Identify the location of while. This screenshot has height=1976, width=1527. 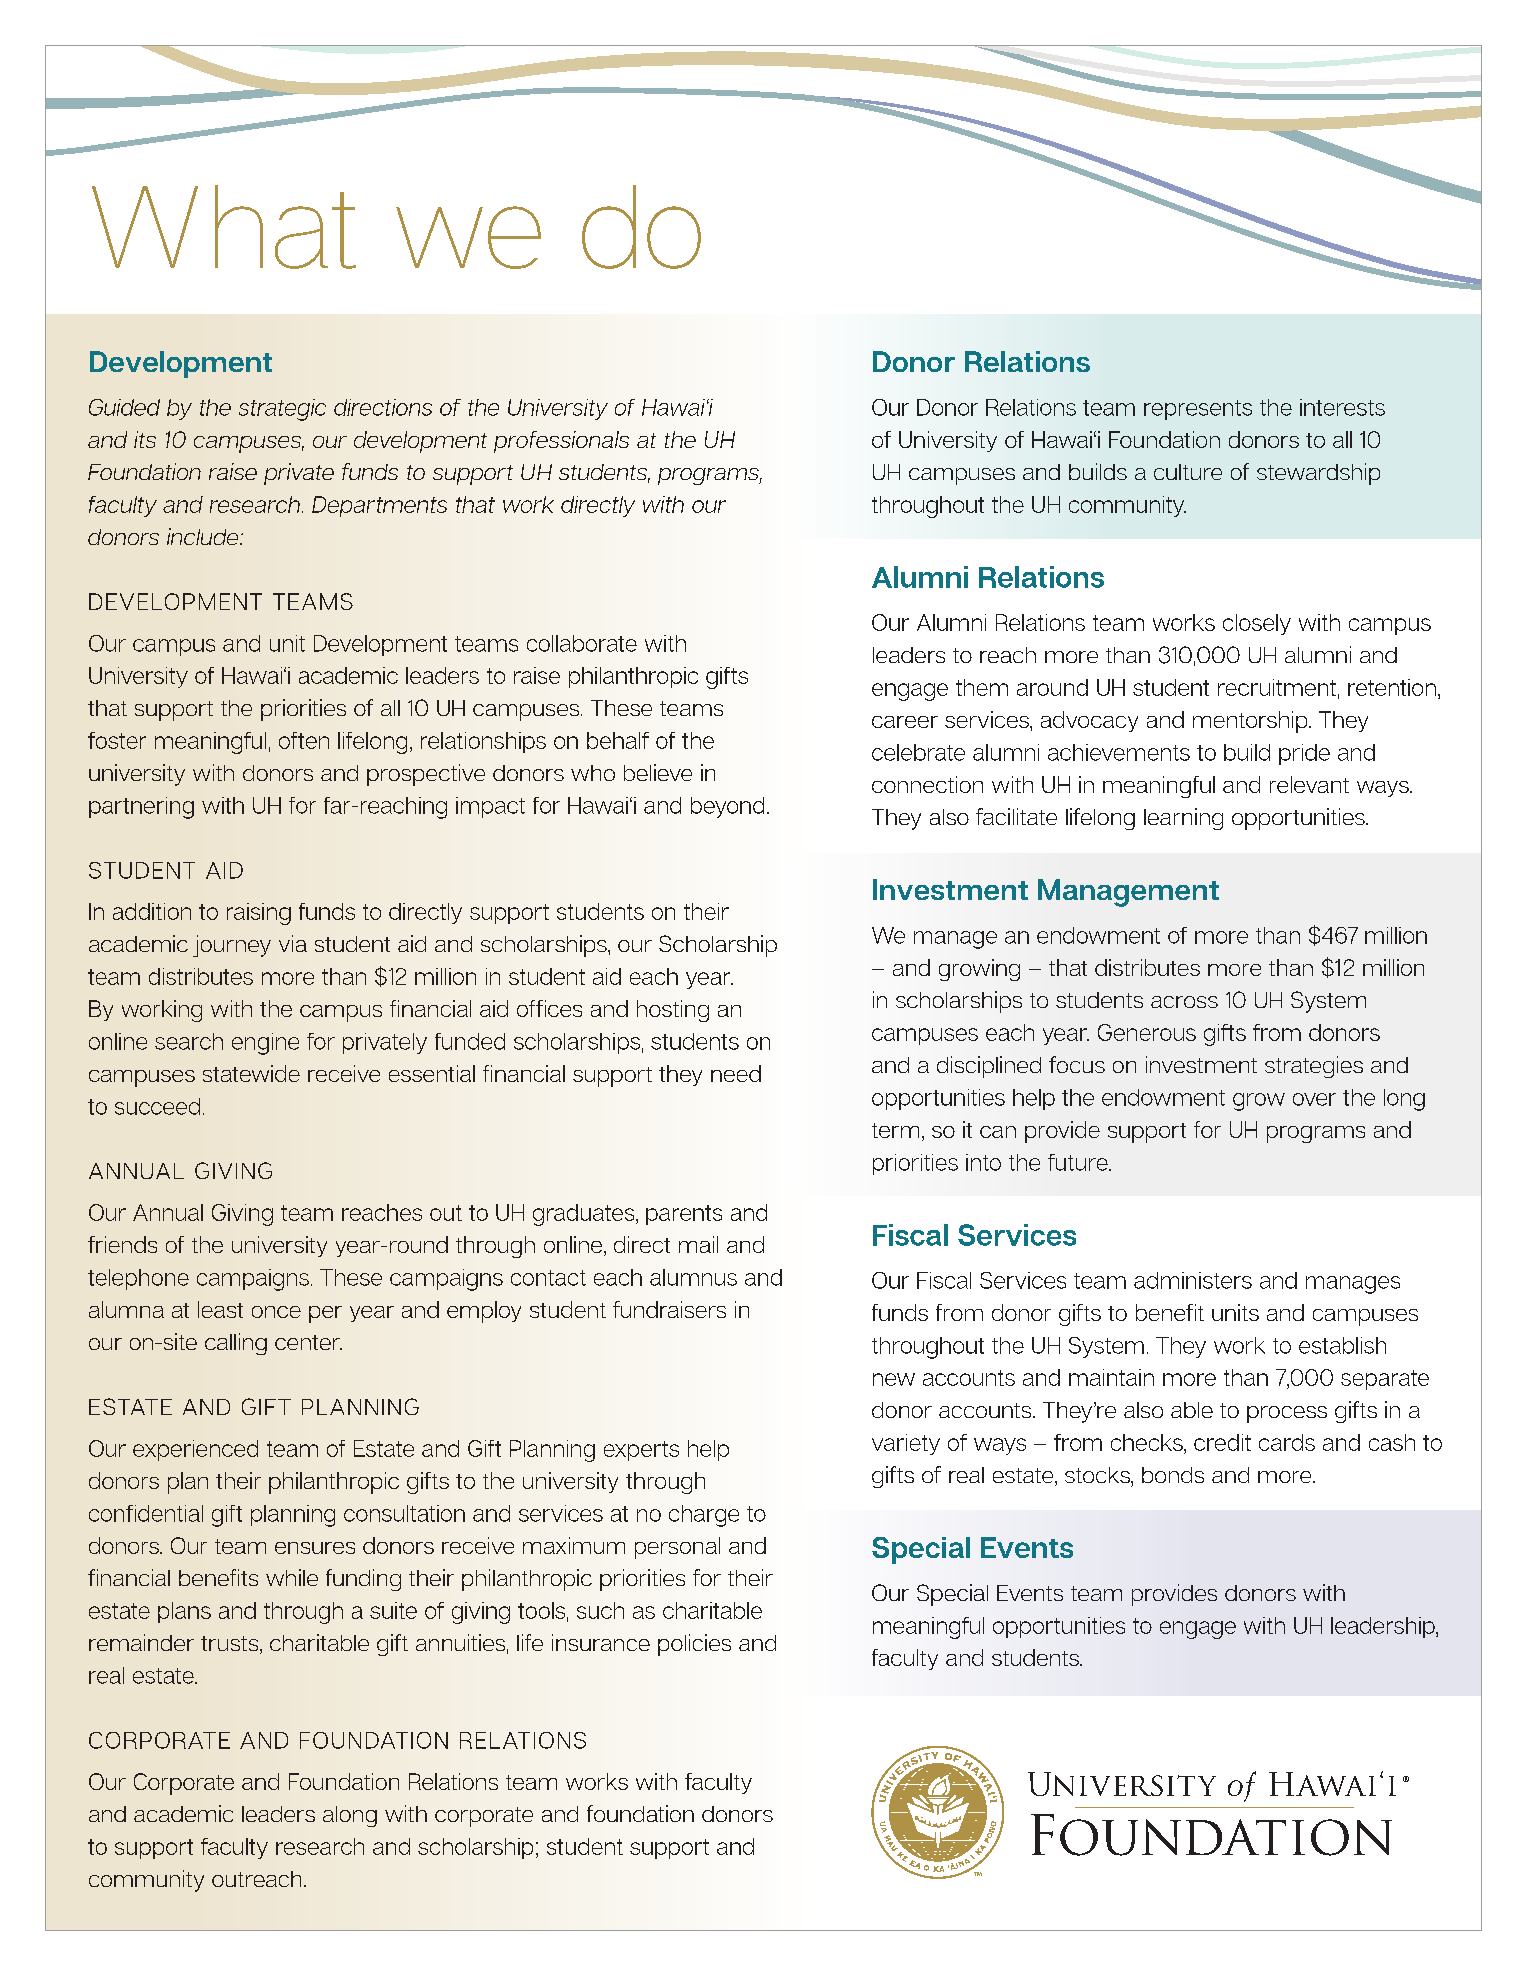
(292, 1577).
